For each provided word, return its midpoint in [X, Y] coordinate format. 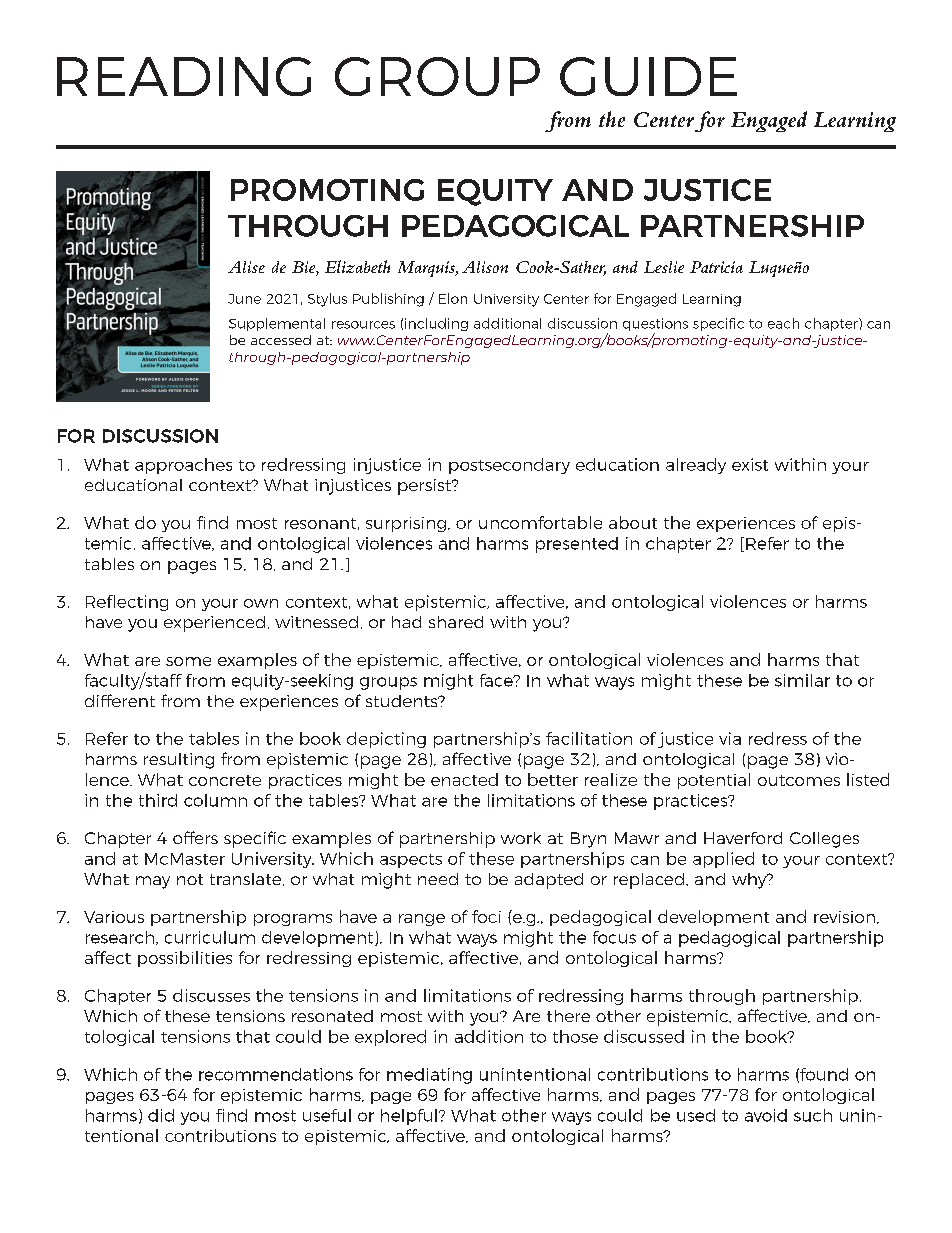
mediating [429, 1076]
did [161, 1115]
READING [184, 76]
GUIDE [648, 76]
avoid [766, 1115]
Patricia [716, 267]
